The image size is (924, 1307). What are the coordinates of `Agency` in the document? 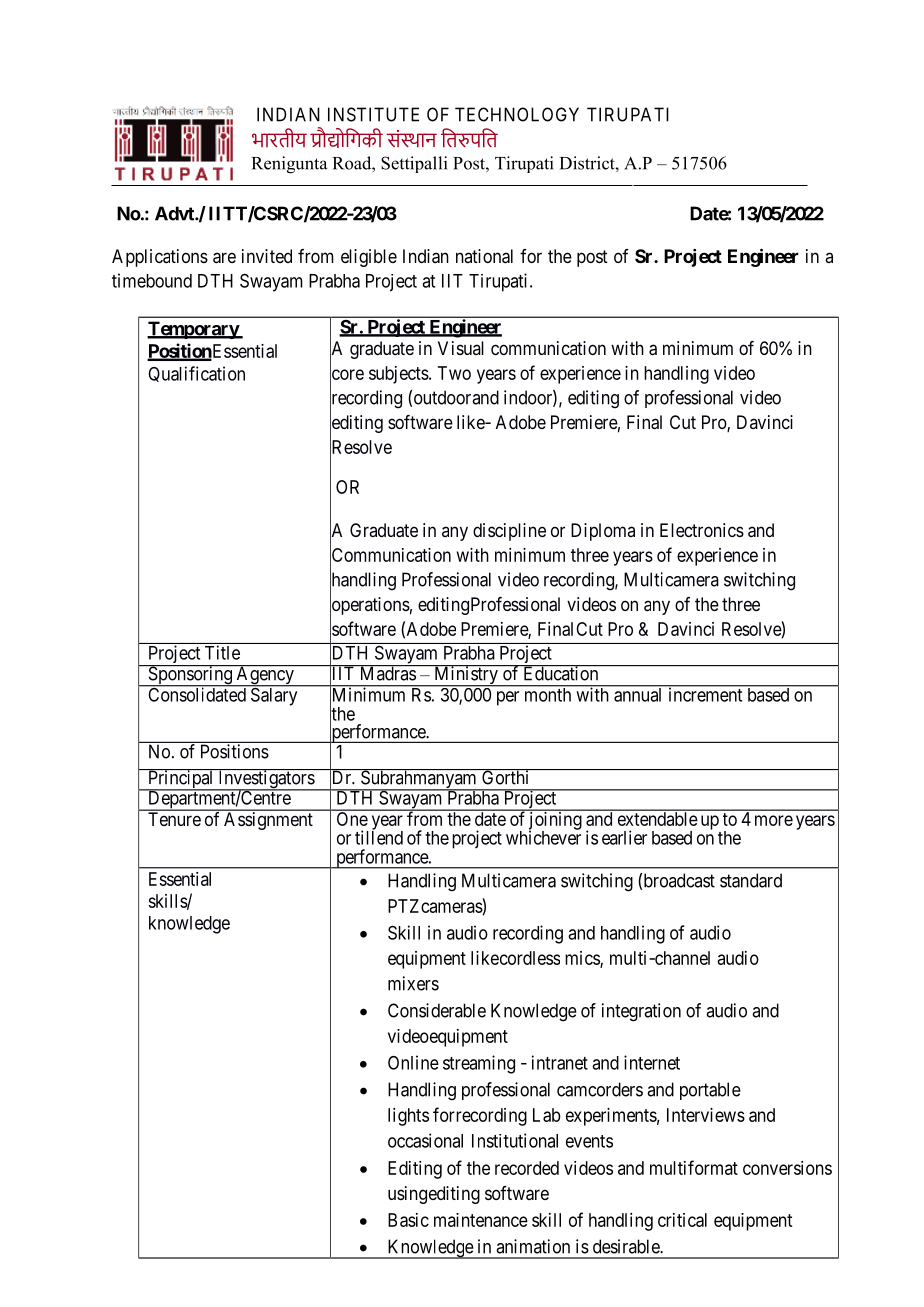 It's located at (265, 676).
